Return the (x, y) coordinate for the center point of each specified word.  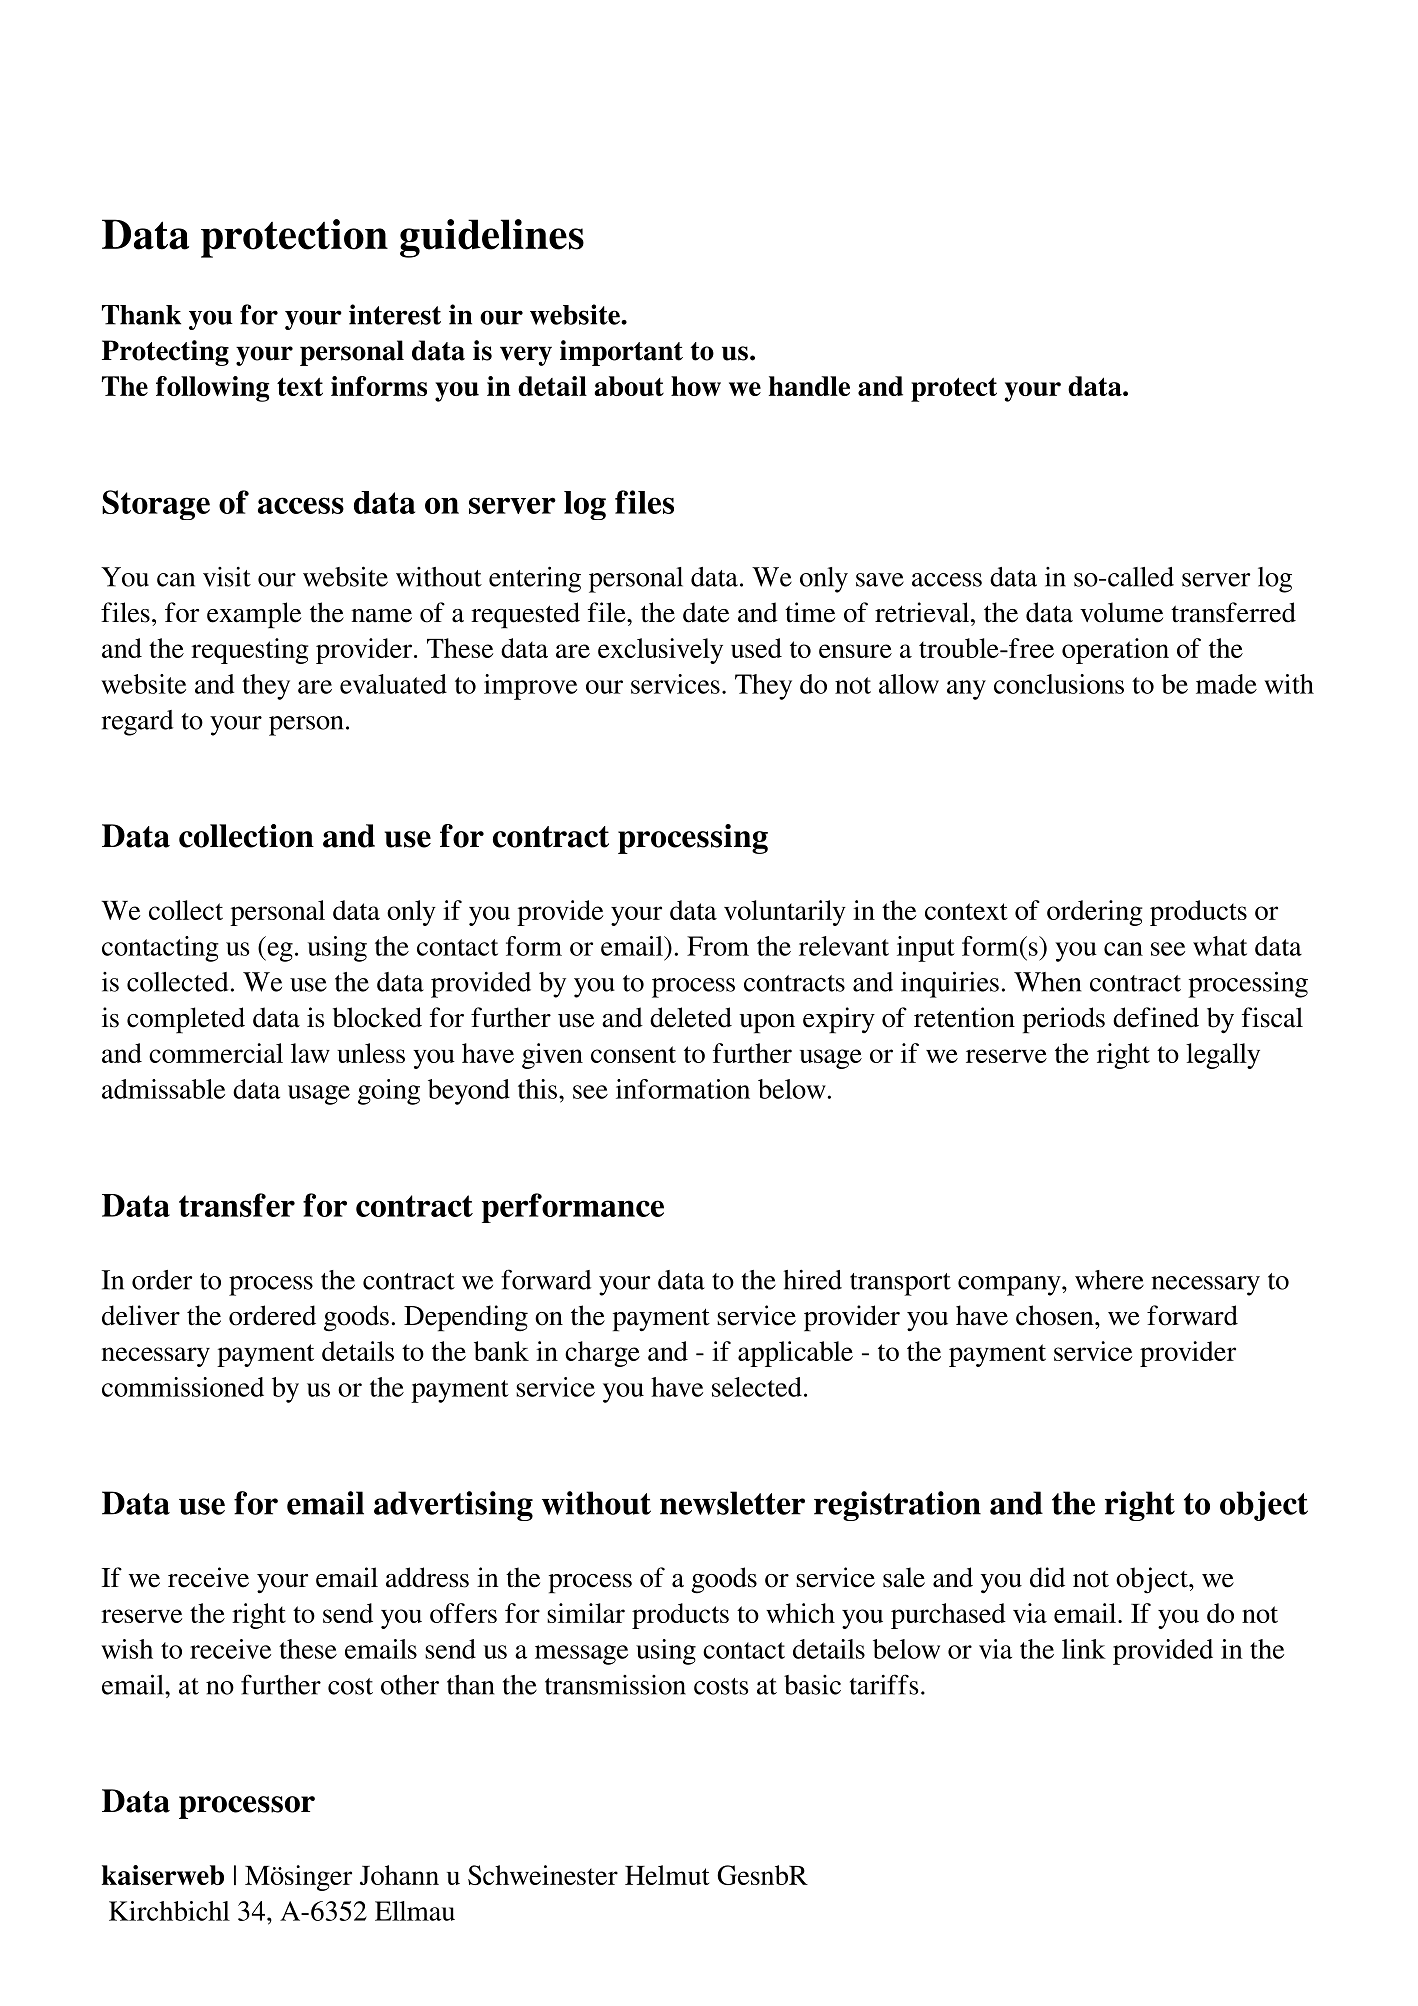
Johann (399, 1875)
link (1084, 1649)
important (621, 353)
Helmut (667, 1875)
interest (395, 314)
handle (809, 386)
